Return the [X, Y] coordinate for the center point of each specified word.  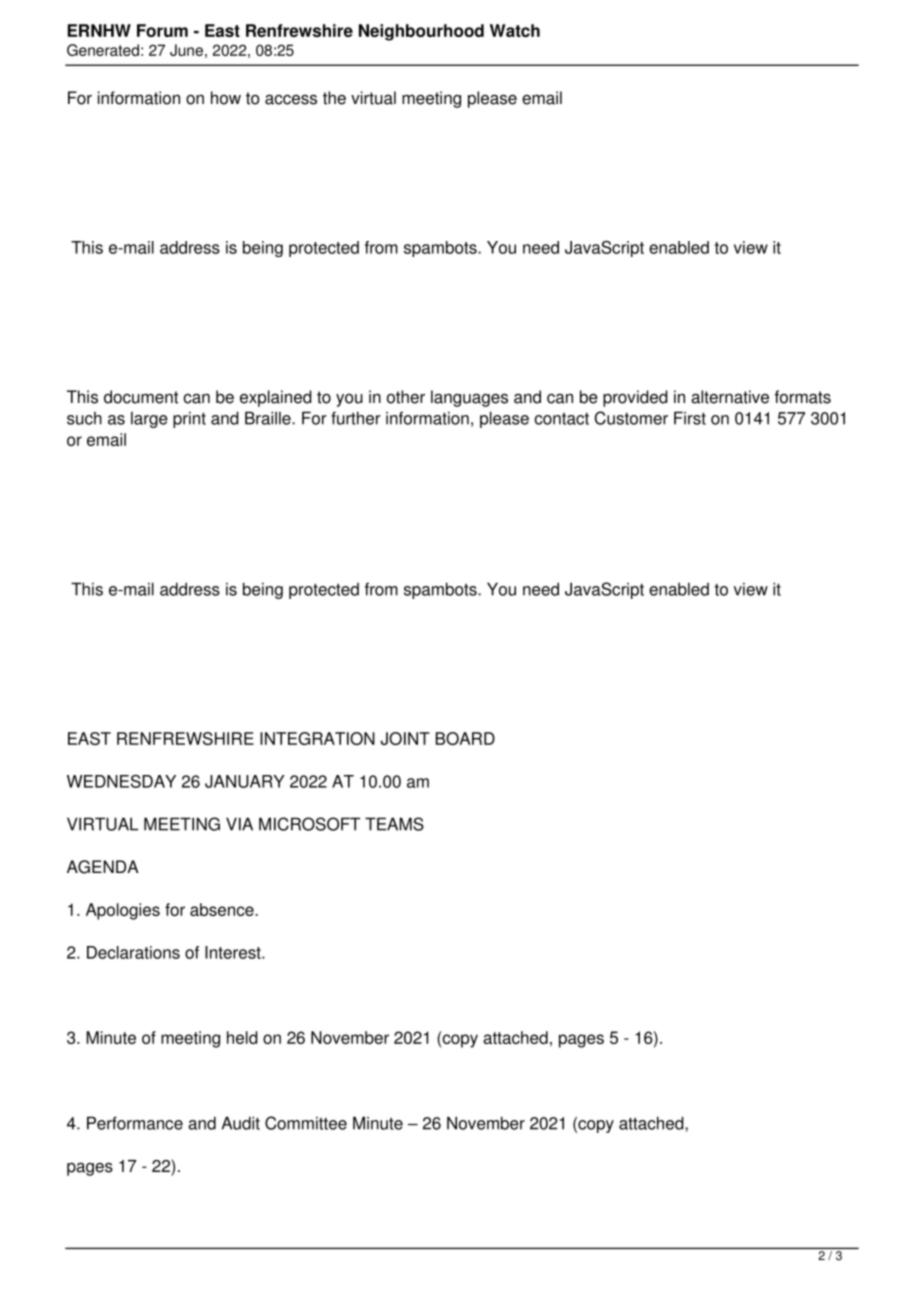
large [149, 420]
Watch [515, 30]
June [186, 50]
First [690, 418]
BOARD [465, 738]
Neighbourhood [421, 32]
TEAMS [394, 824]
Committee [306, 1123]
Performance [135, 1123]
